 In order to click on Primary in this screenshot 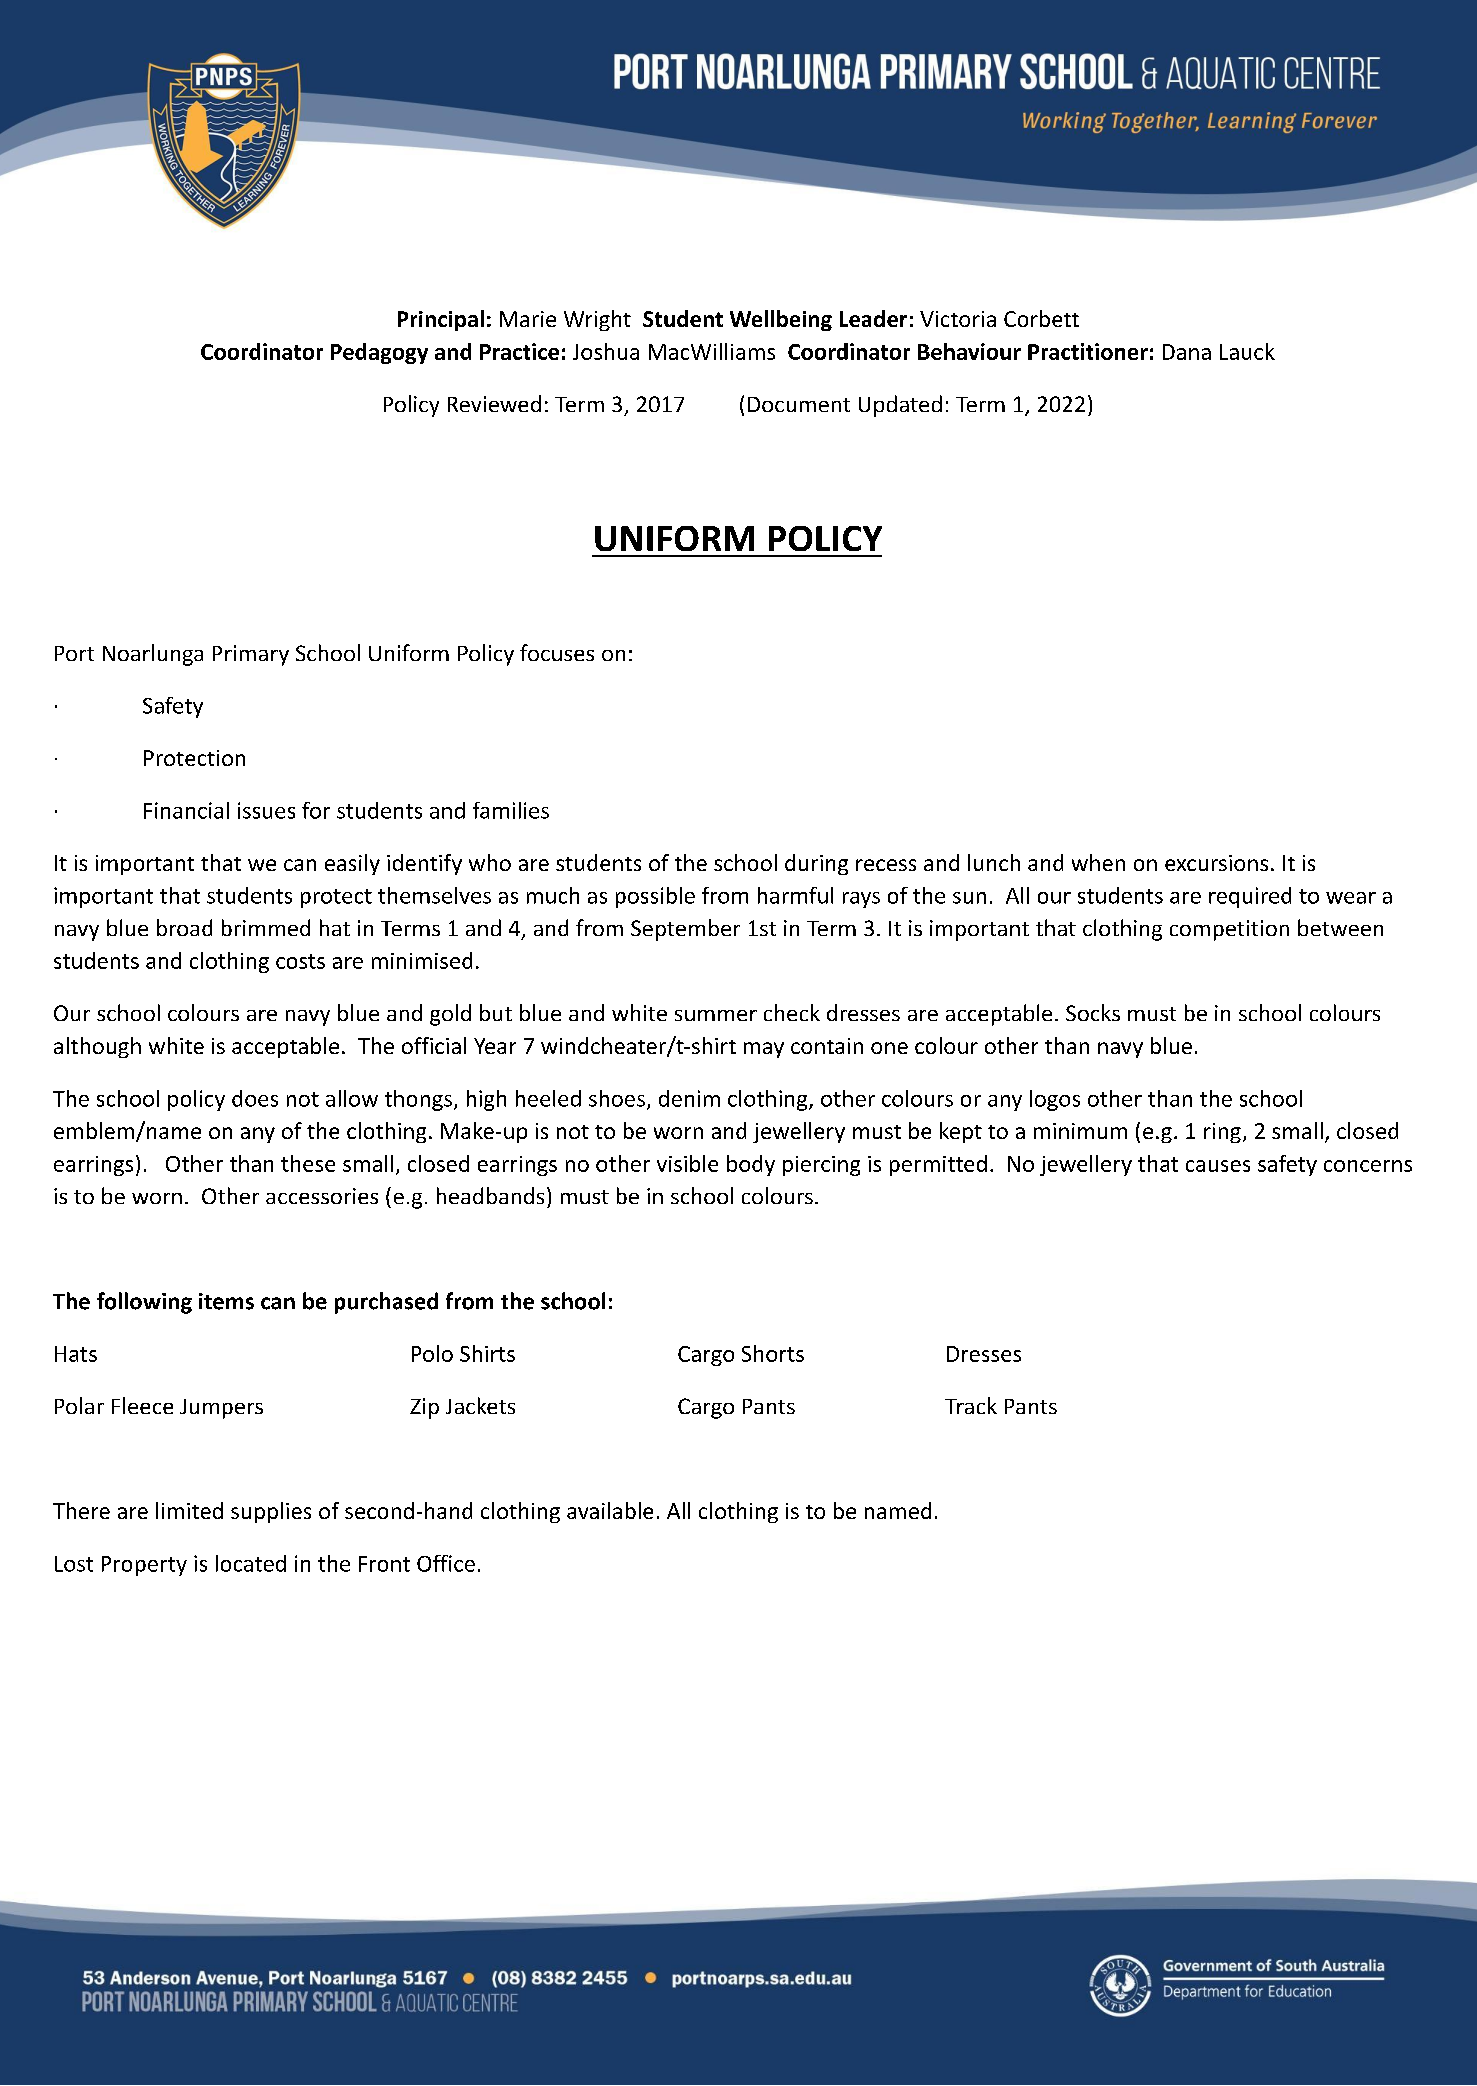, I will do `click(251, 655)`.
